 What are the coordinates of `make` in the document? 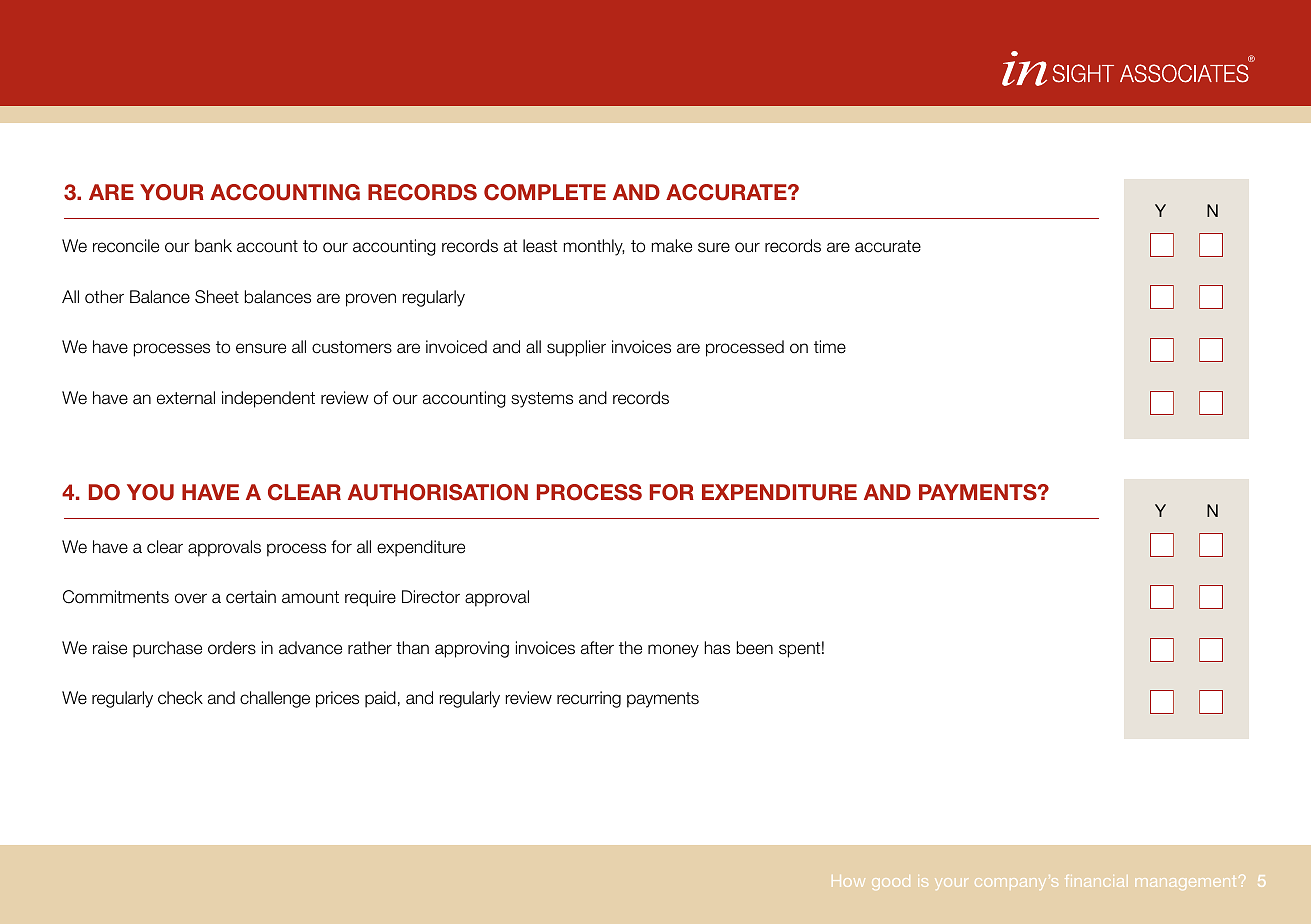 It's located at (672, 246).
